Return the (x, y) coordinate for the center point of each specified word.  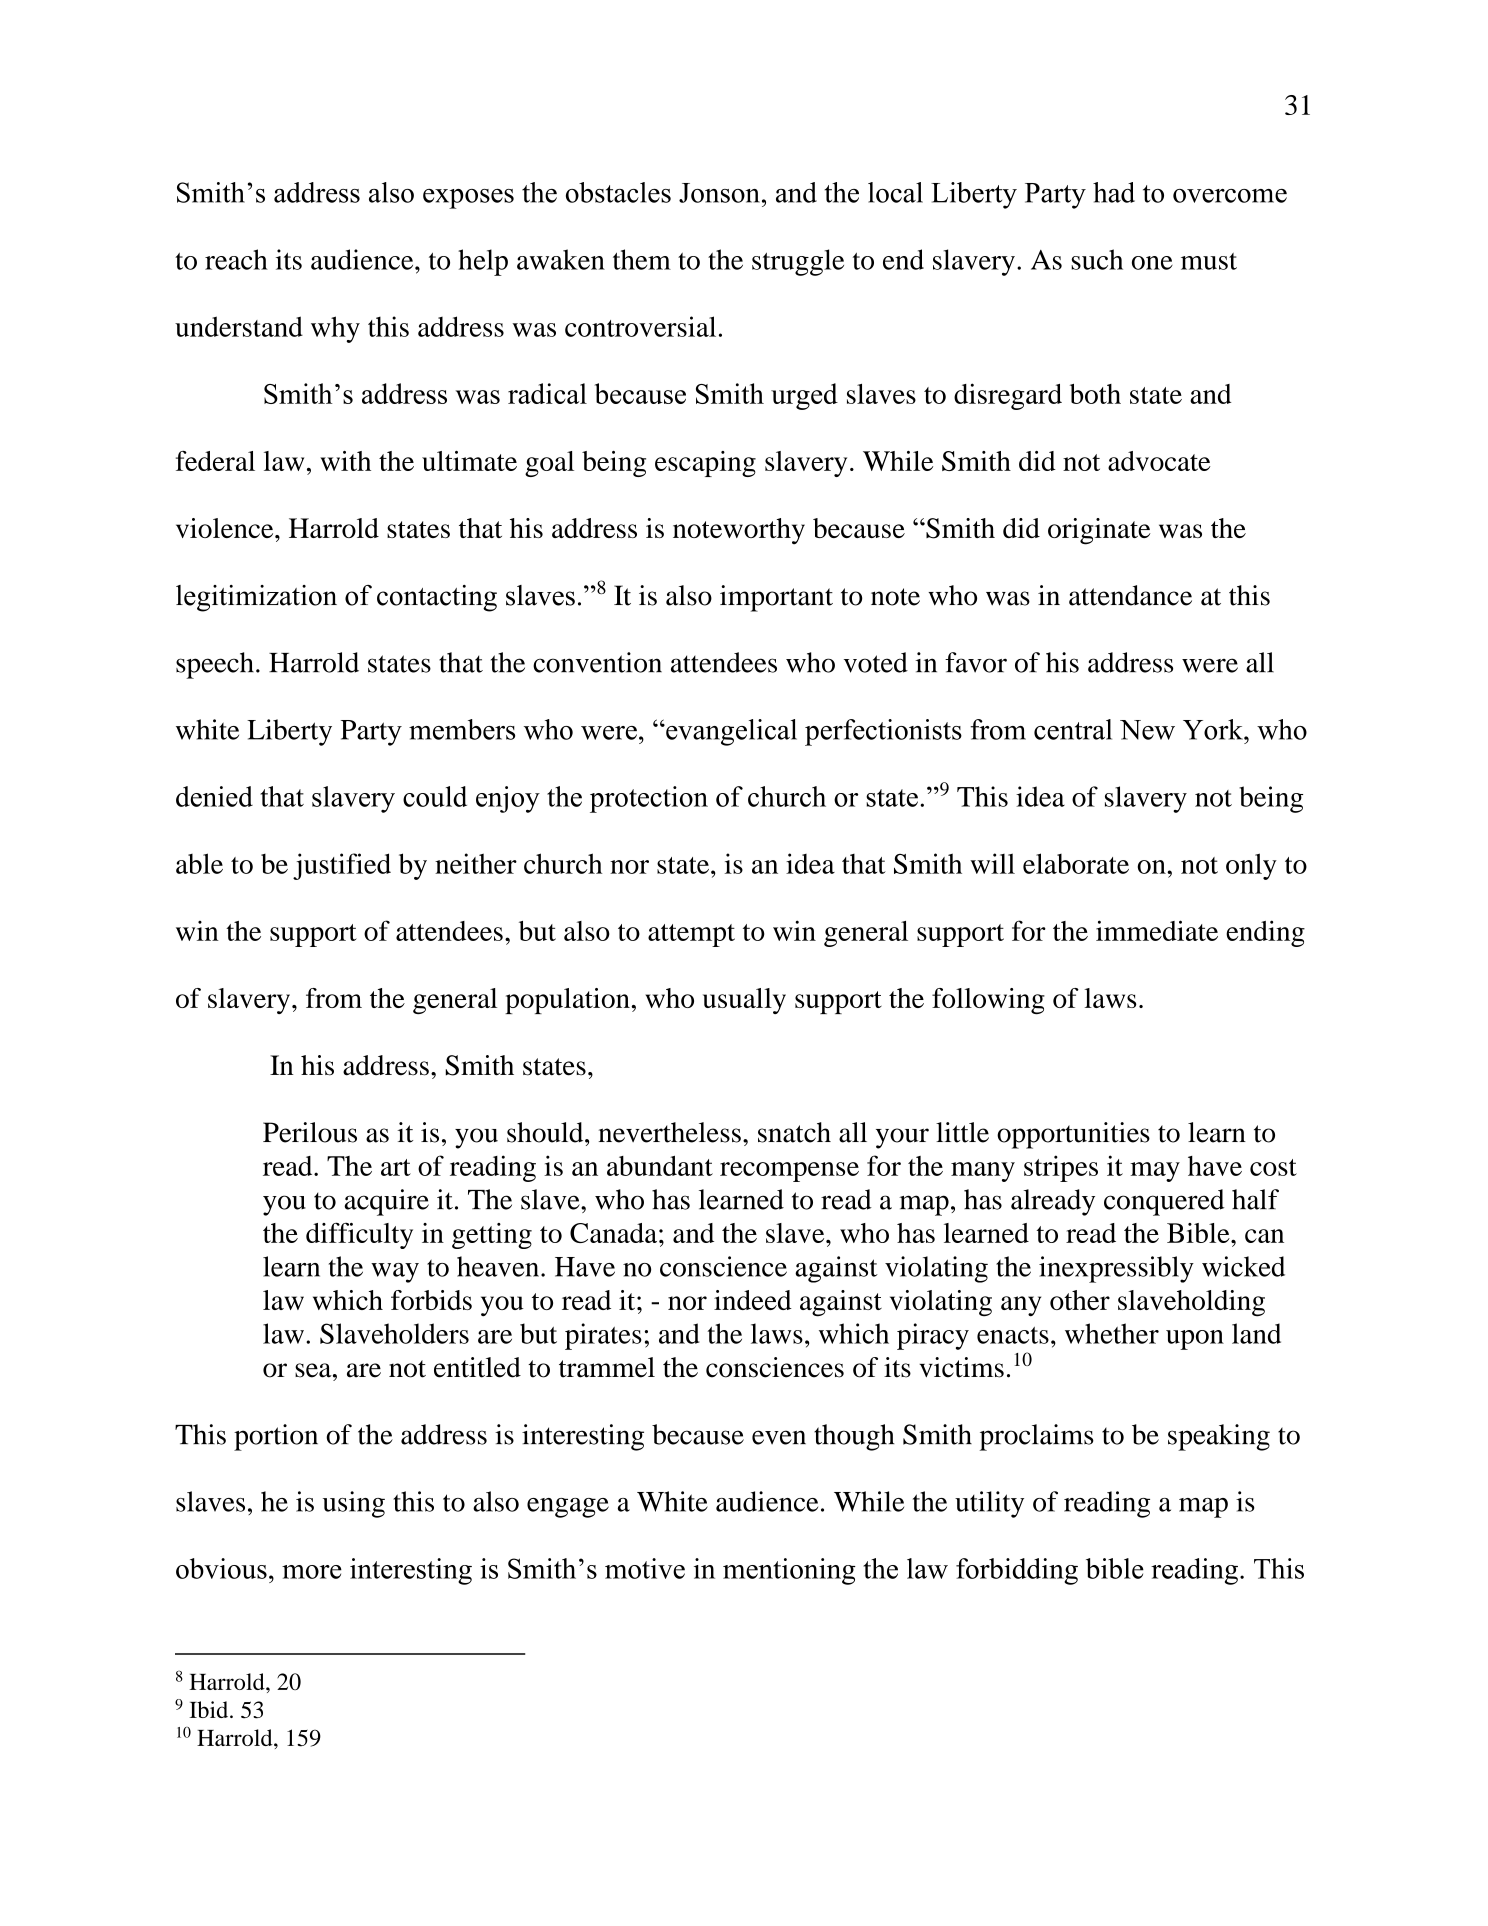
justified (342, 866)
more (312, 1572)
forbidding (1017, 1571)
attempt (691, 935)
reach (236, 259)
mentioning (789, 1571)
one (1152, 263)
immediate (1157, 930)
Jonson (719, 193)
